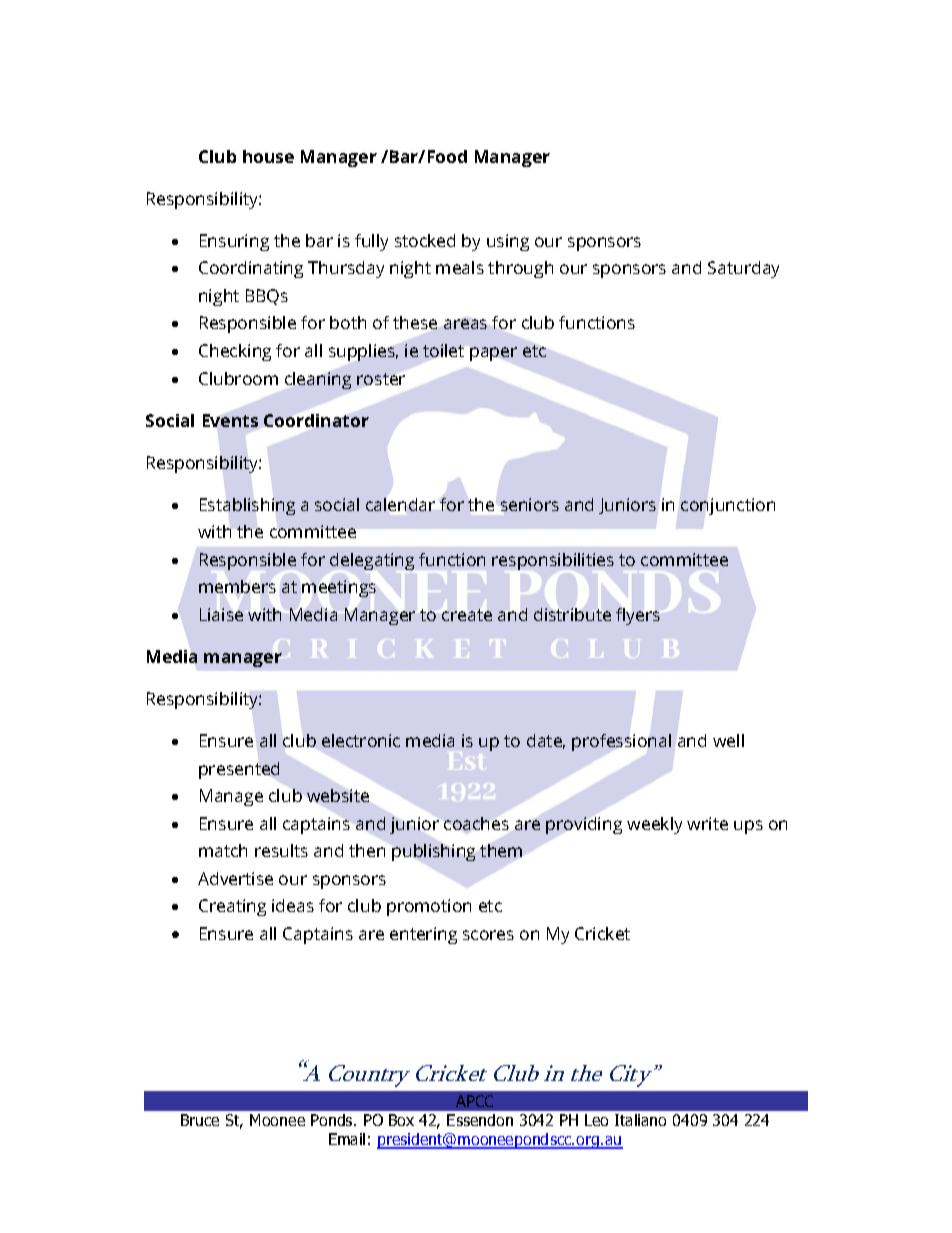 The height and width of the screenshot is (1233, 952). I want to click on using, so click(508, 242).
